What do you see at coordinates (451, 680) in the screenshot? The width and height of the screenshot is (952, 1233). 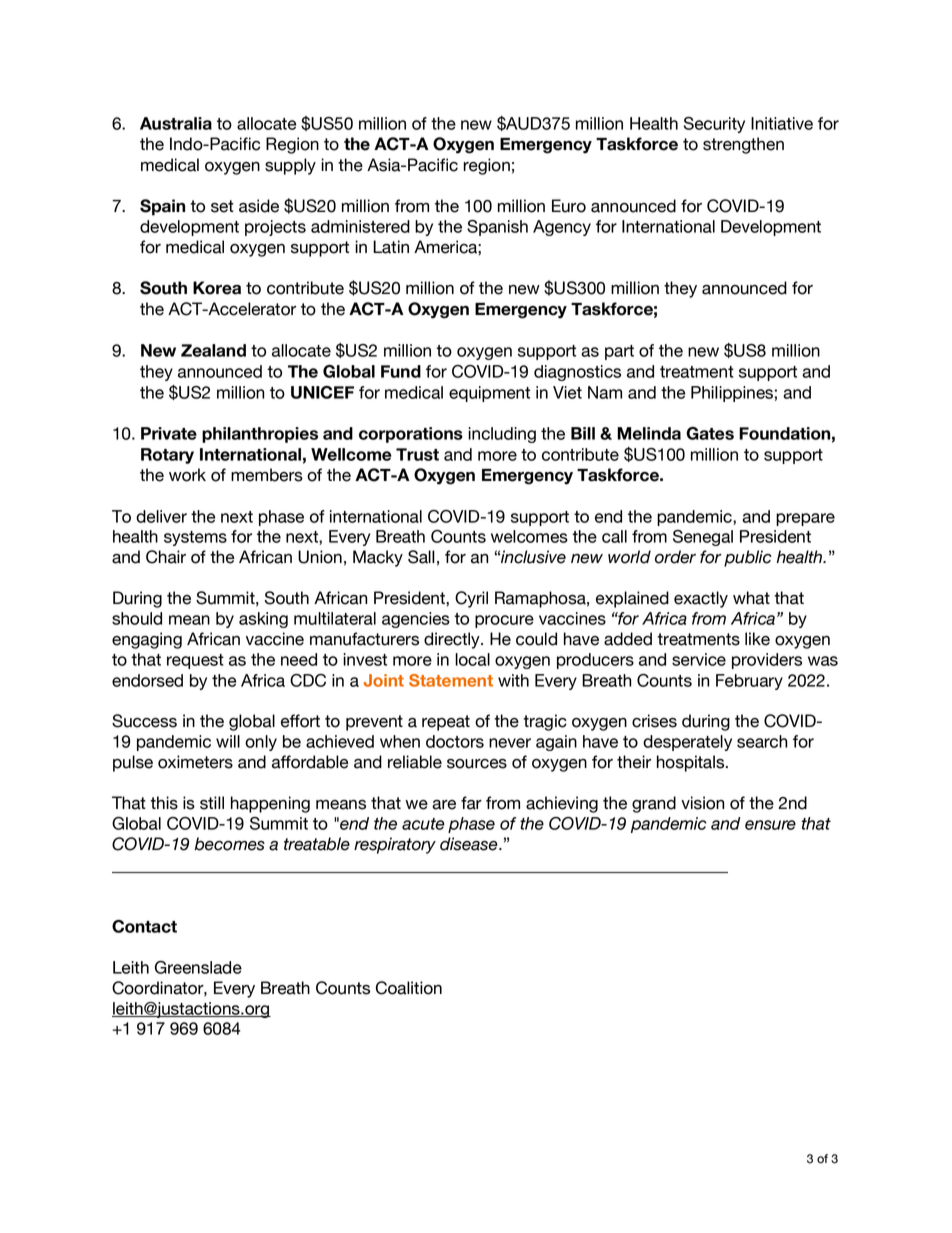 I see `Statement` at bounding box center [451, 680].
